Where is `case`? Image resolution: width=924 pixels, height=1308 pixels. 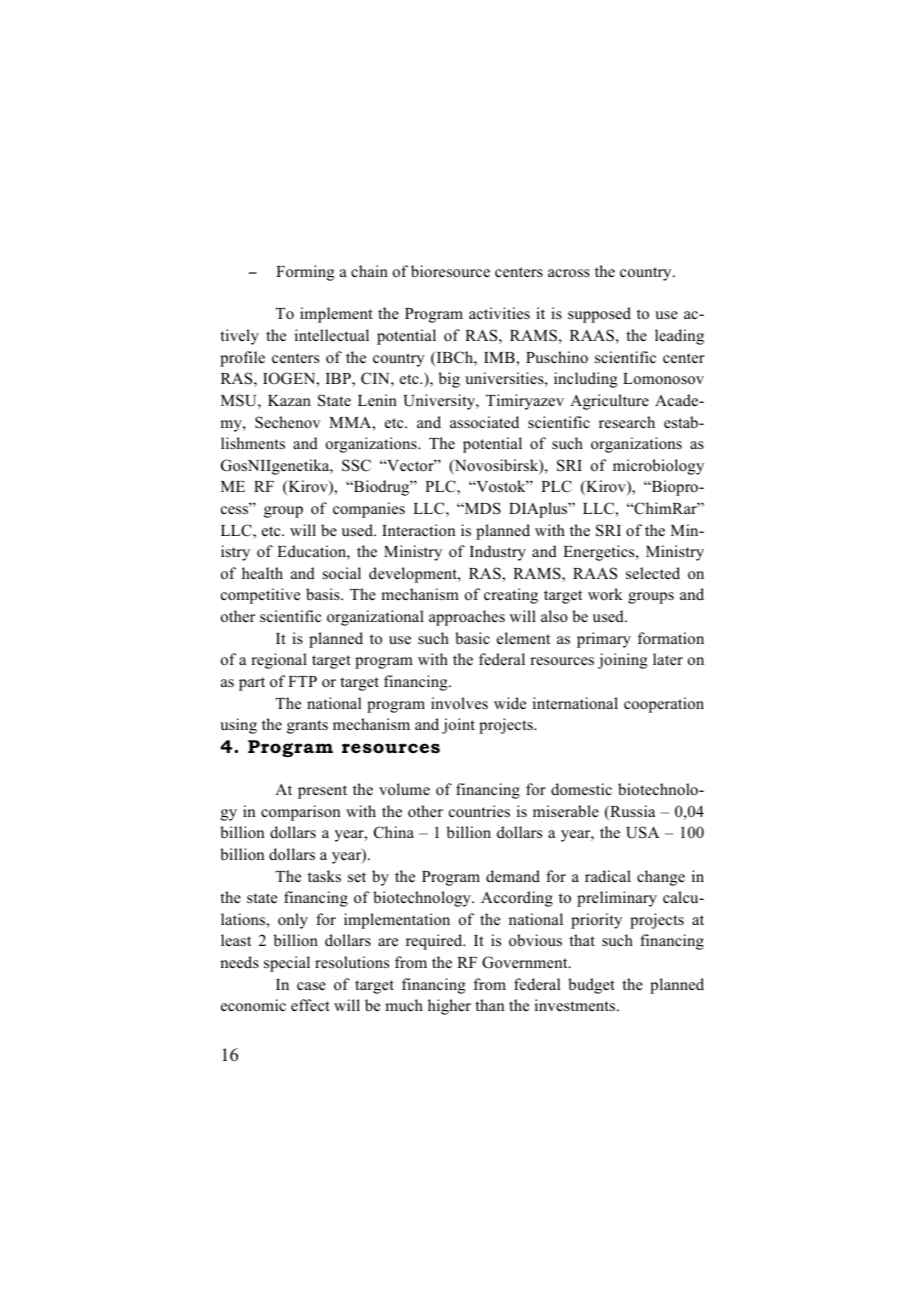 case is located at coordinates (311, 986).
